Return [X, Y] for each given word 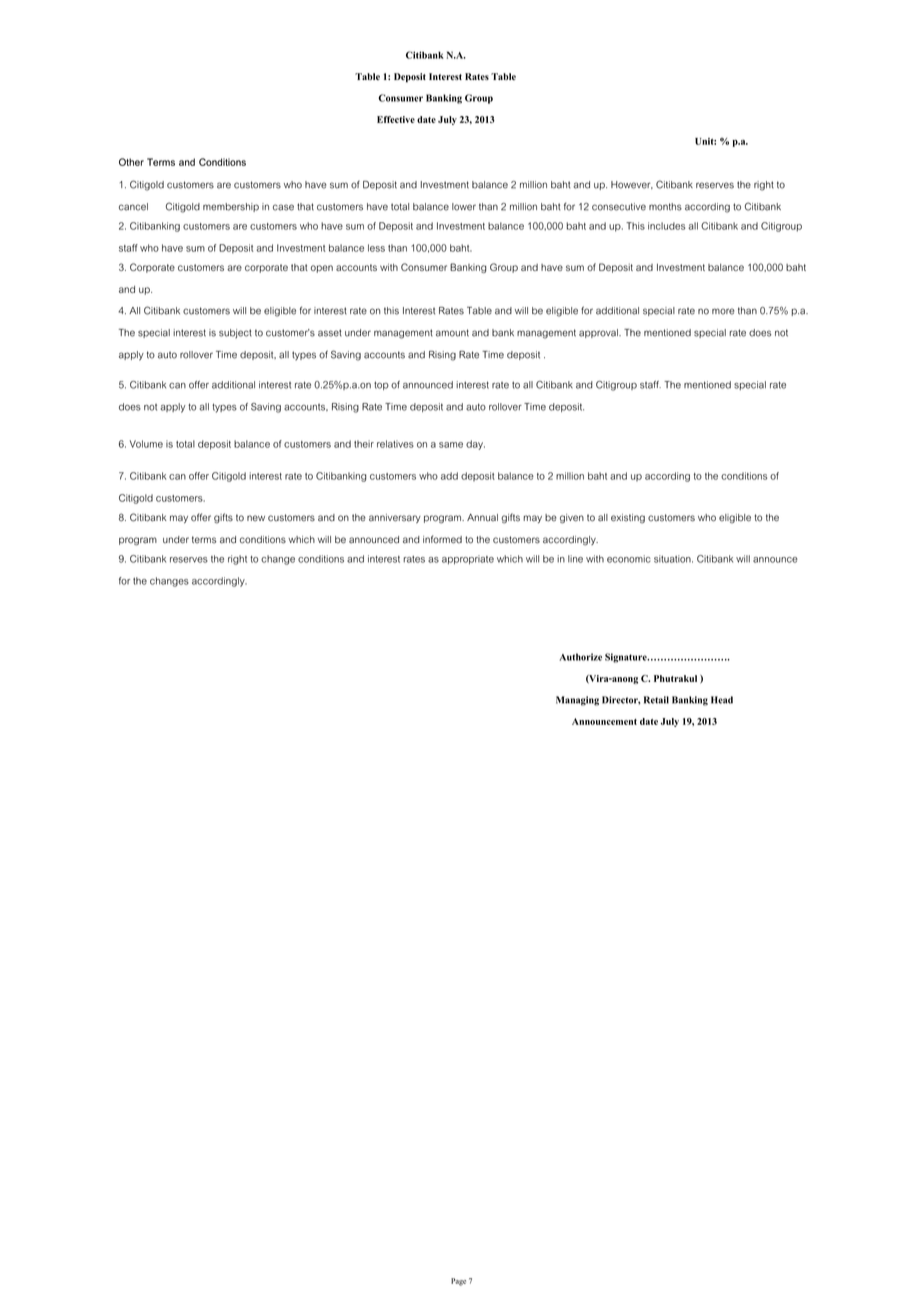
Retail [656, 700]
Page [458, 1282]
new [256, 518]
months [665, 207]
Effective [396, 119]
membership [231, 207]
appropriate [468, 560]
